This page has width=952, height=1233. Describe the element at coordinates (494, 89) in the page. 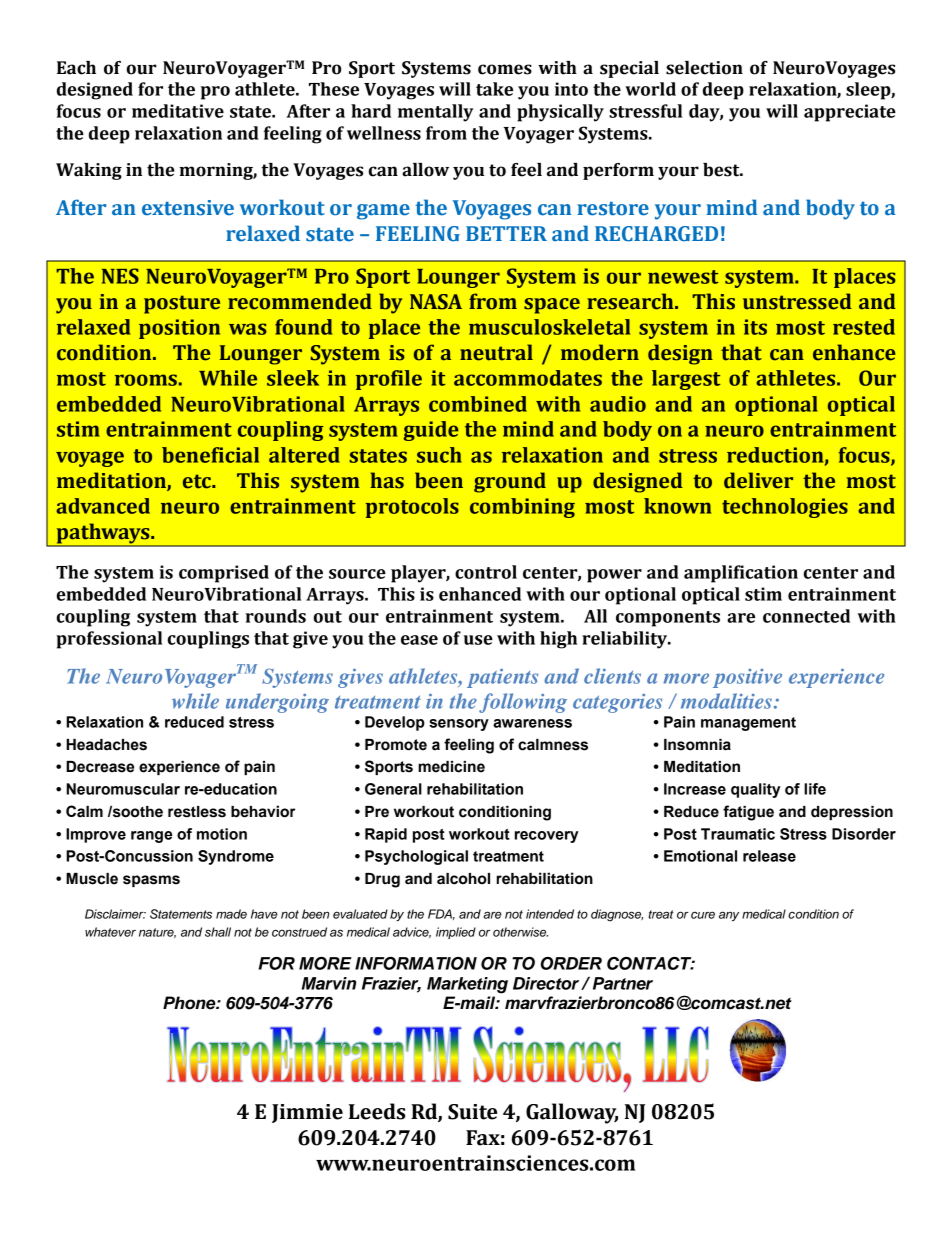

I see `take` at that location.
